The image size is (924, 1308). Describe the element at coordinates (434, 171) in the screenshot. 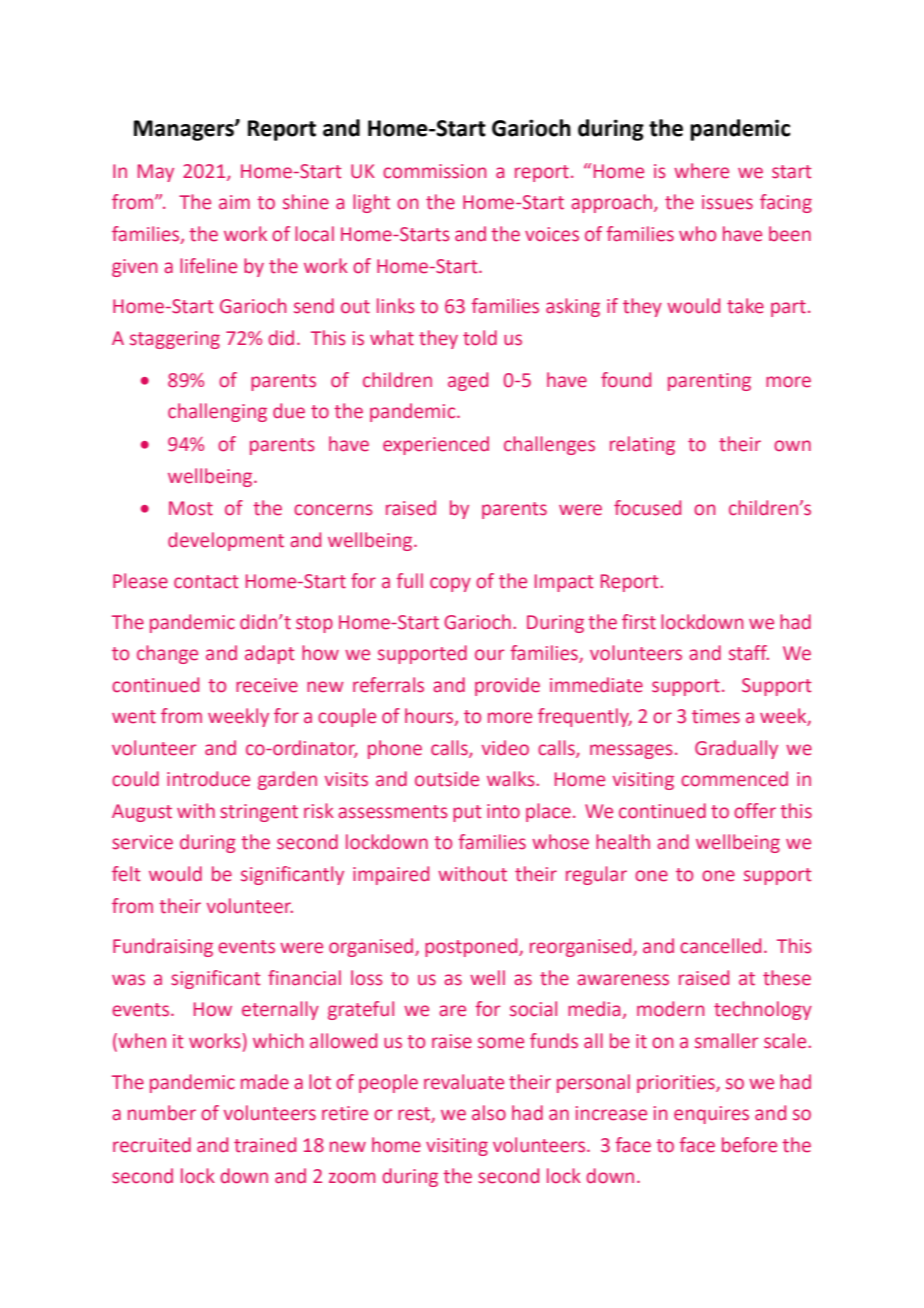

I see `commission` at that location.
